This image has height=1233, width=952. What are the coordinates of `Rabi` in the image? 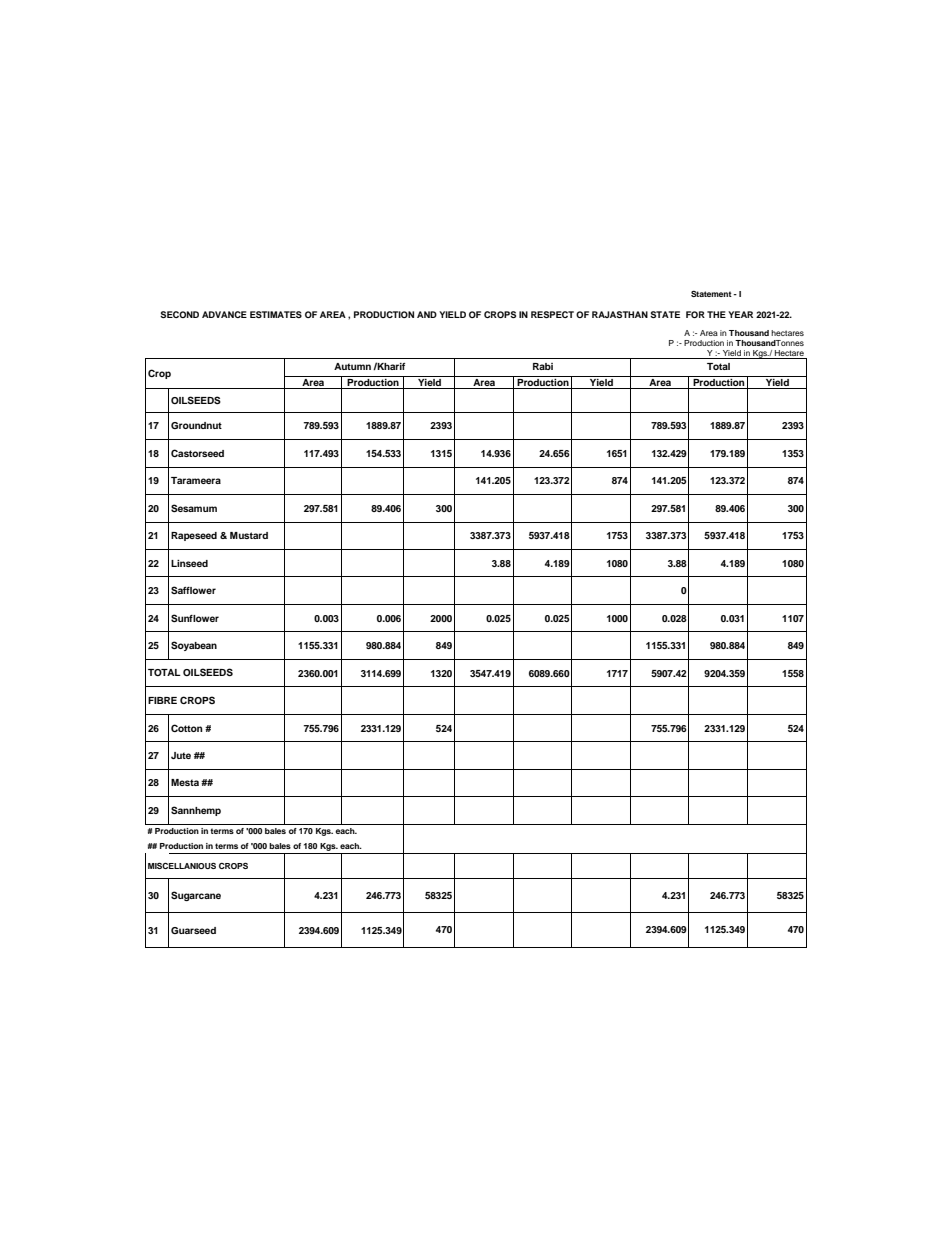 It's located at (543, 366).
